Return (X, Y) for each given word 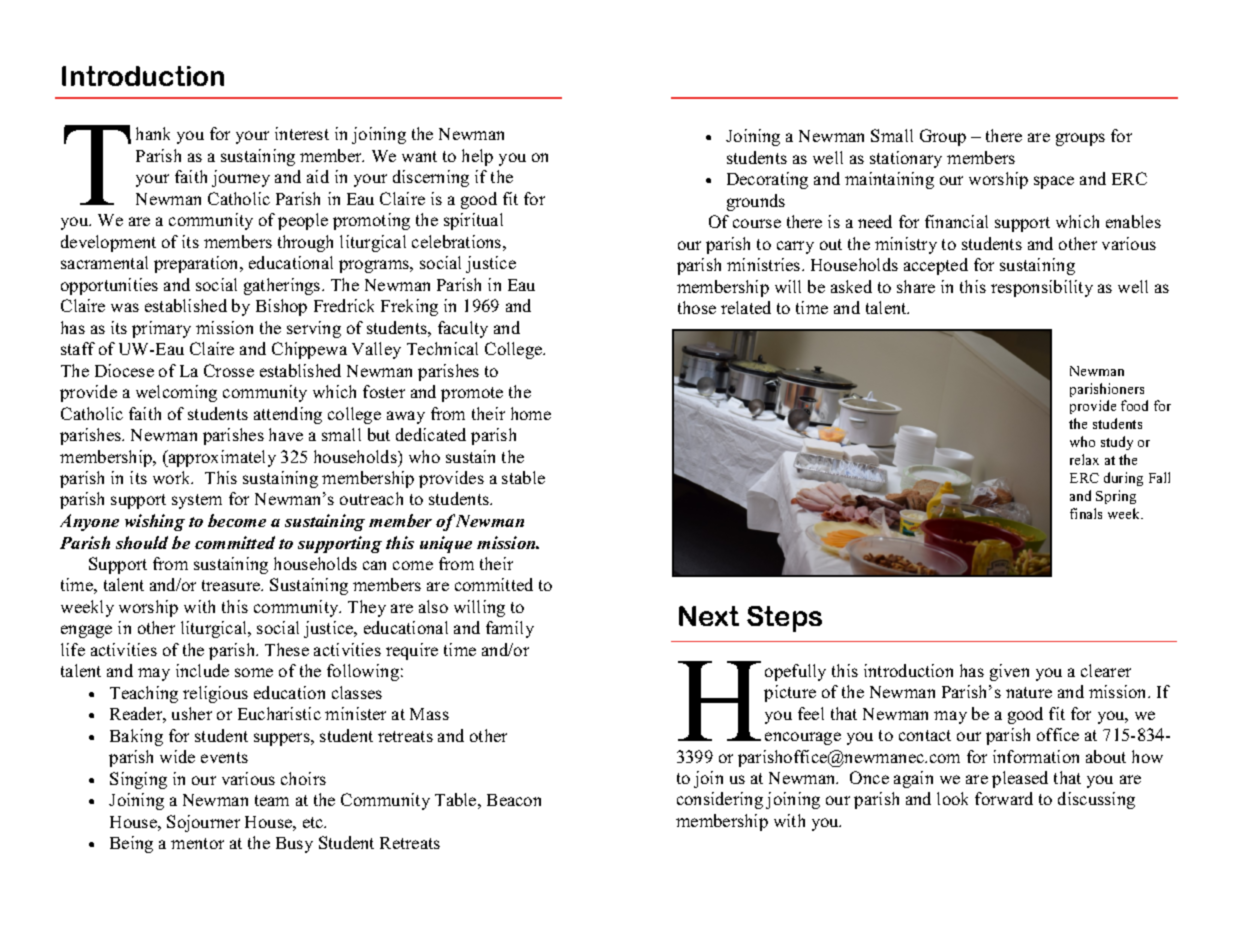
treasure (232, 585)
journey (241, 178)
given (1009, 672)
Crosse (229, 370)
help (477, 157)
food (1134, 405)
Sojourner (203, 823)
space (1054, 182)
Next (709, 616)
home (531, 413)
